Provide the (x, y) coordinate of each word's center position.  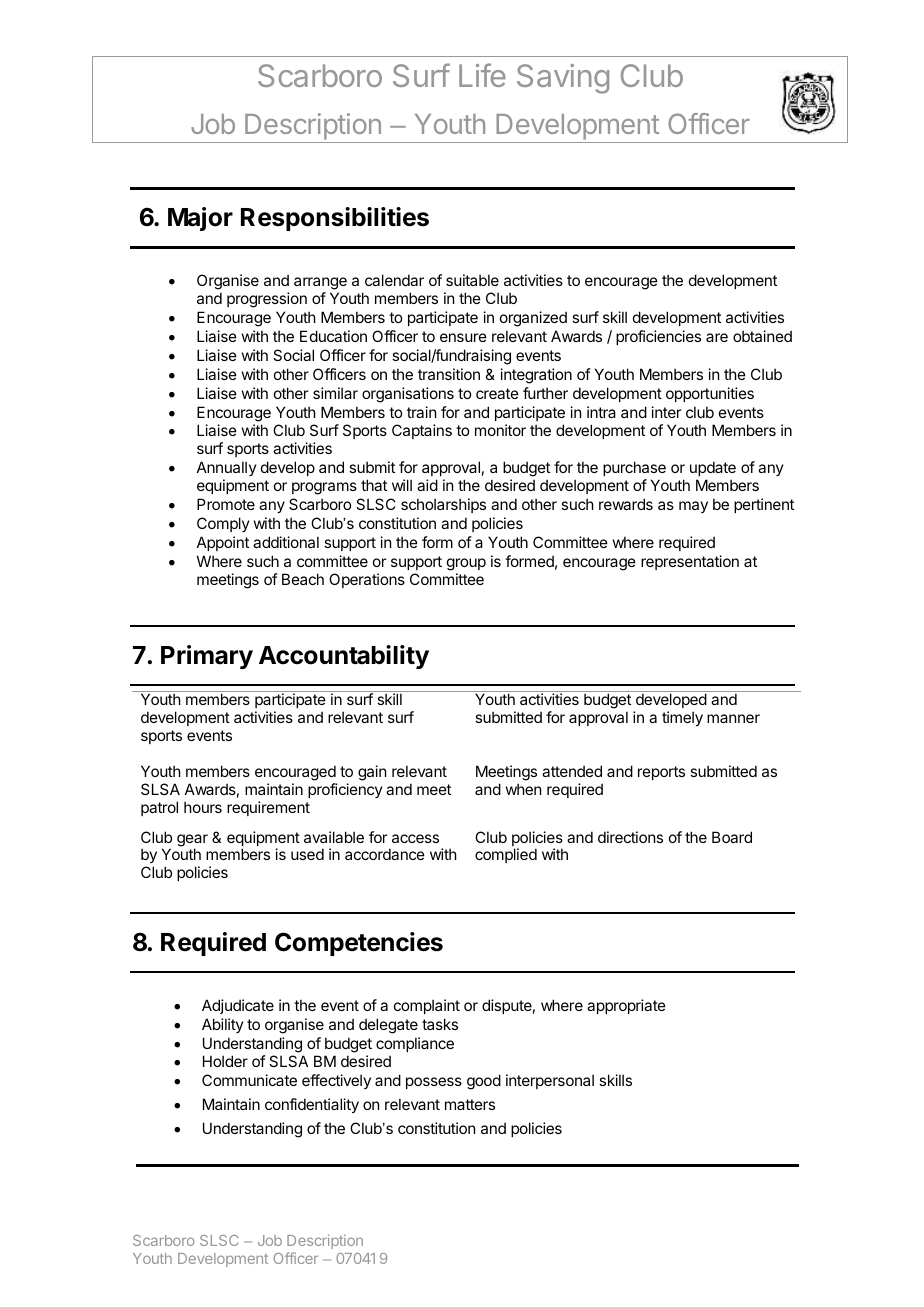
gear (192, 841)
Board (732, 837)
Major (200, 219)
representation (690, 562)
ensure (463, 337)
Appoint (223, 543)
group (466, 564)
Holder (225, 1061)
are (717, 337)
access (415, 838)
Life (482, 75)
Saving (563, 79)
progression (267, 300)
